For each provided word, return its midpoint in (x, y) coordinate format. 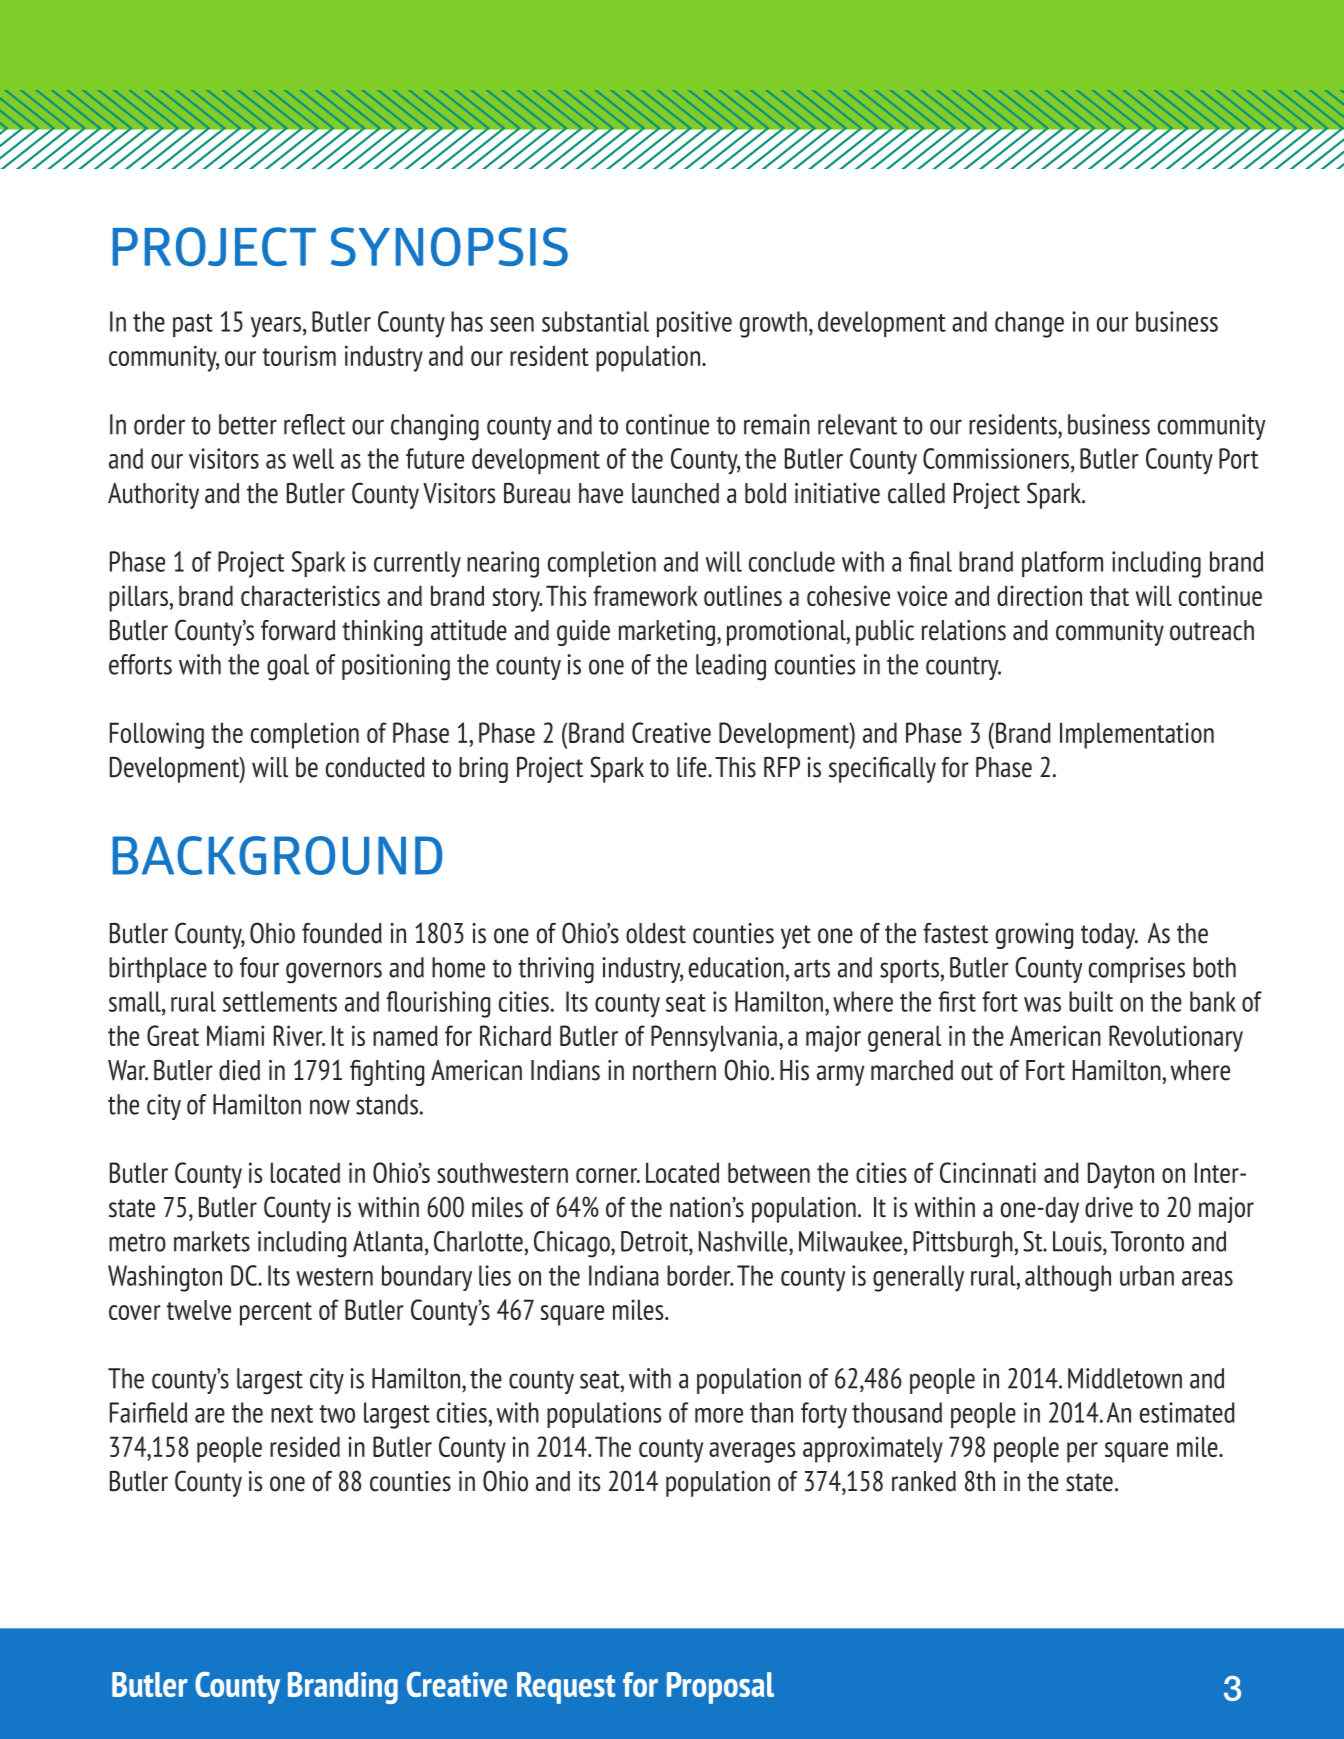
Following (157, 735)
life (693, 767)
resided (305, 1446)
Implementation (1137, 735)
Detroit (655, 1241)
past (193, 325)
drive (1109, 1207)
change (1029, 324)
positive (694, 324)
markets (212, 1241)
